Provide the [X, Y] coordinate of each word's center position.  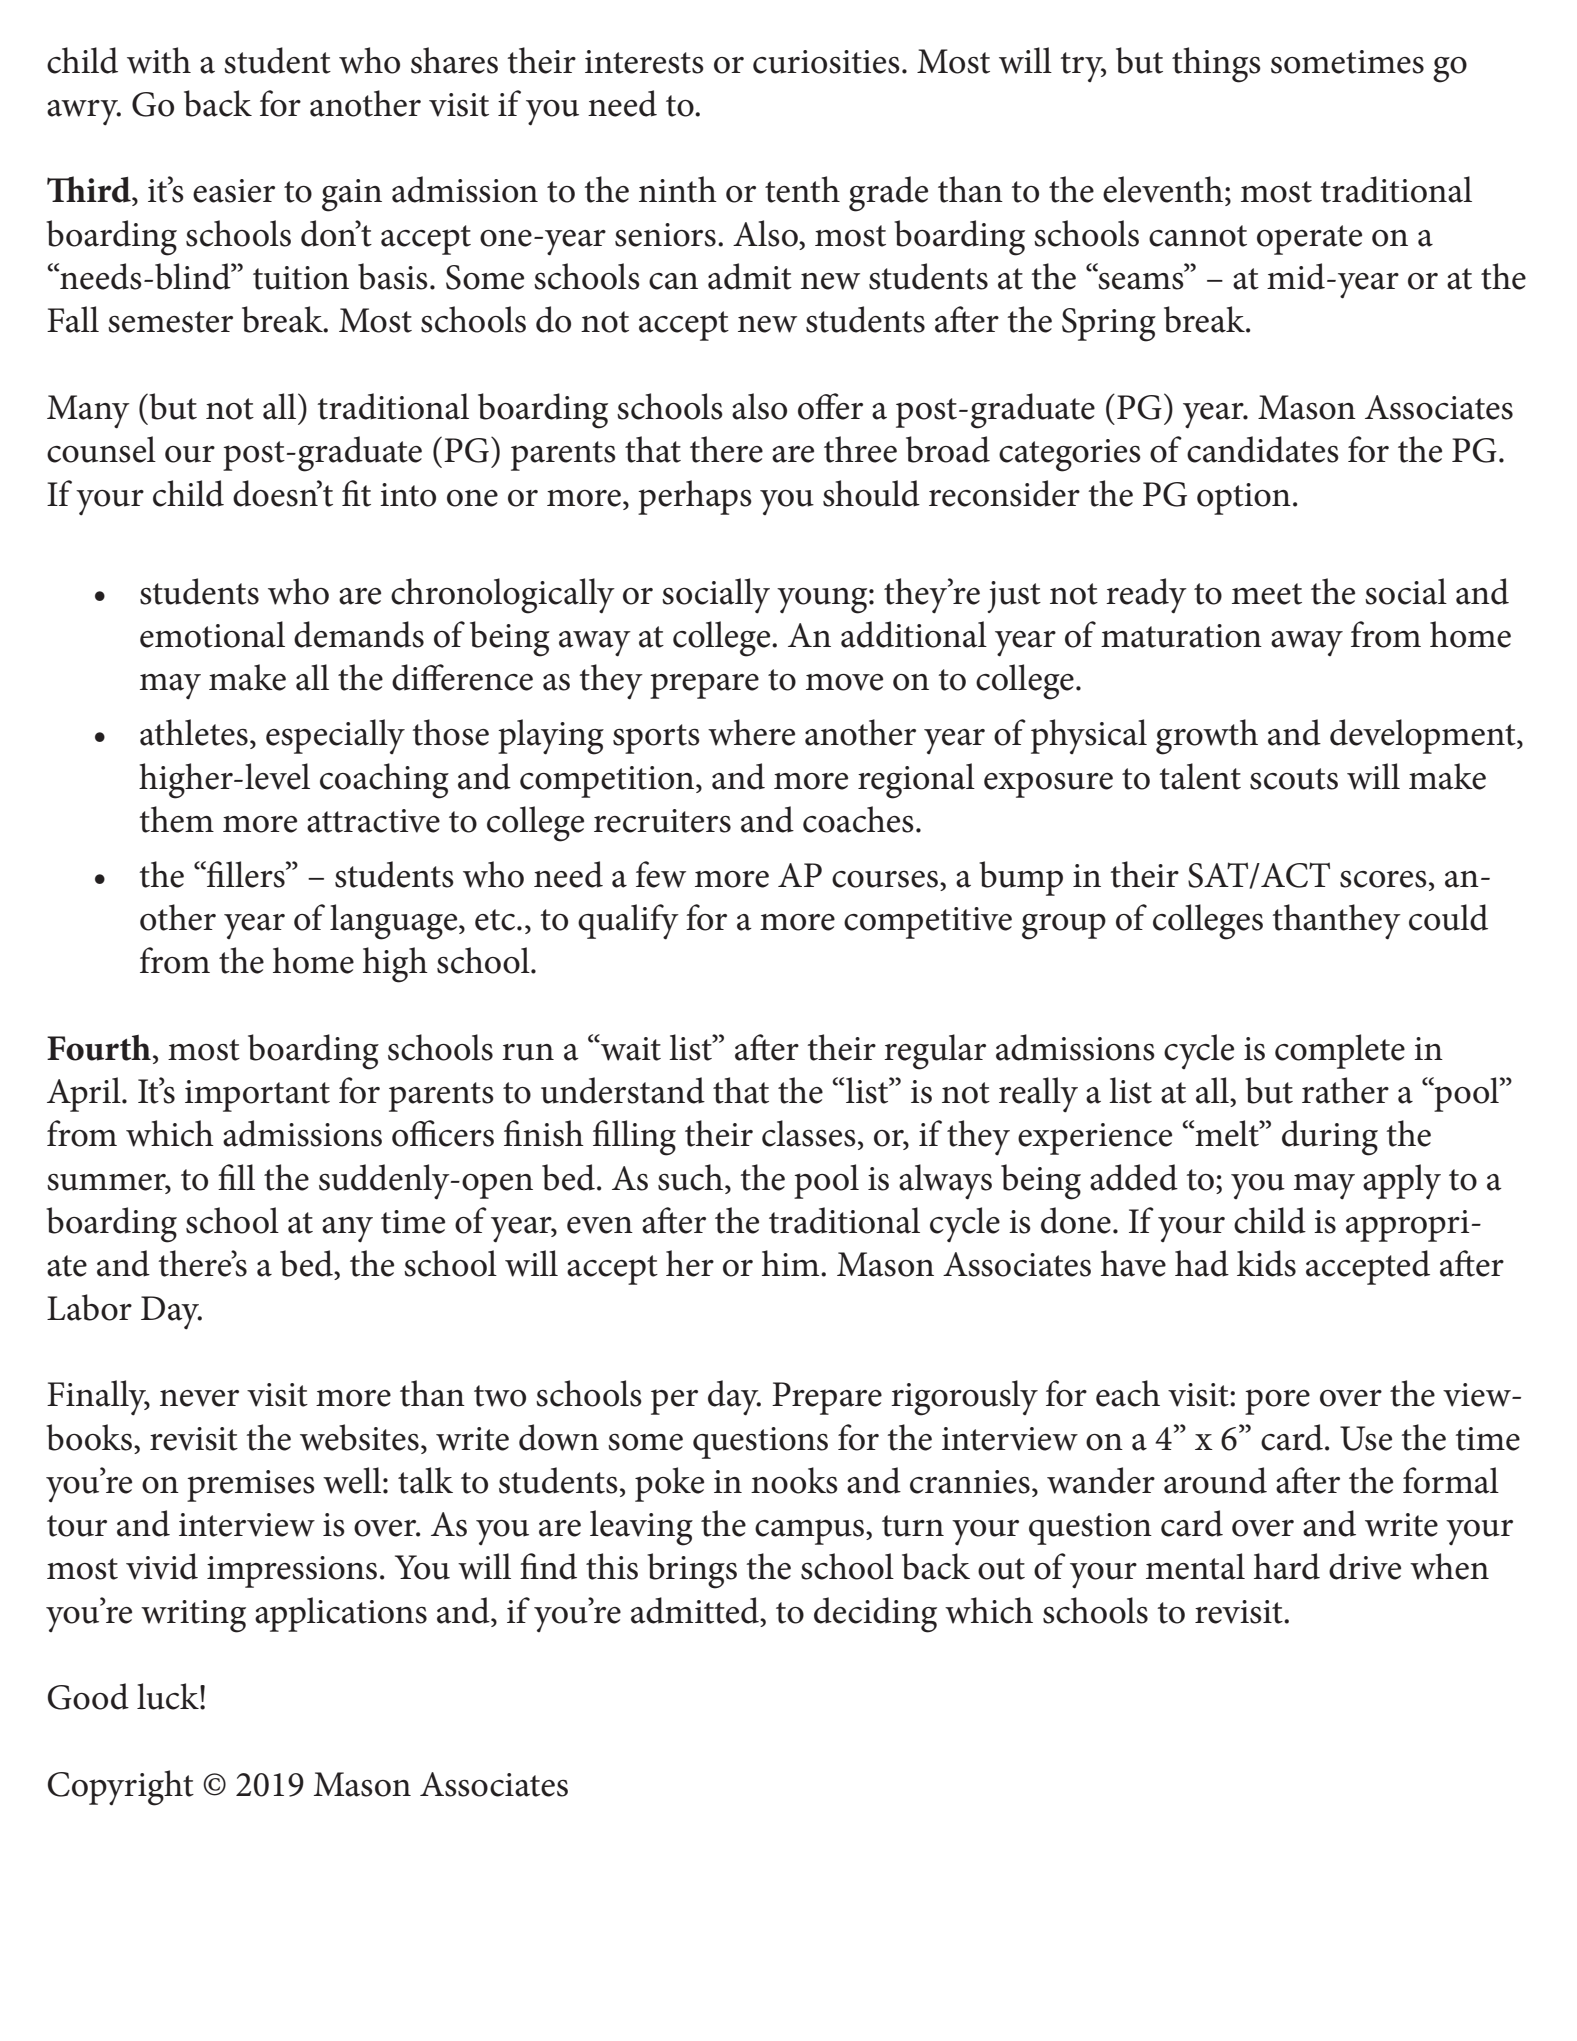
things [1216, 65]
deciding [875, 1615]
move [844, 682]
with [159, 60]
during [1330, 1138]
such [690, 1177]
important [257, 1096]
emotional [212, 634]
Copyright [121, 1788]
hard [1287, 1566]
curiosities [826, 62]
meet [1267, 594]
